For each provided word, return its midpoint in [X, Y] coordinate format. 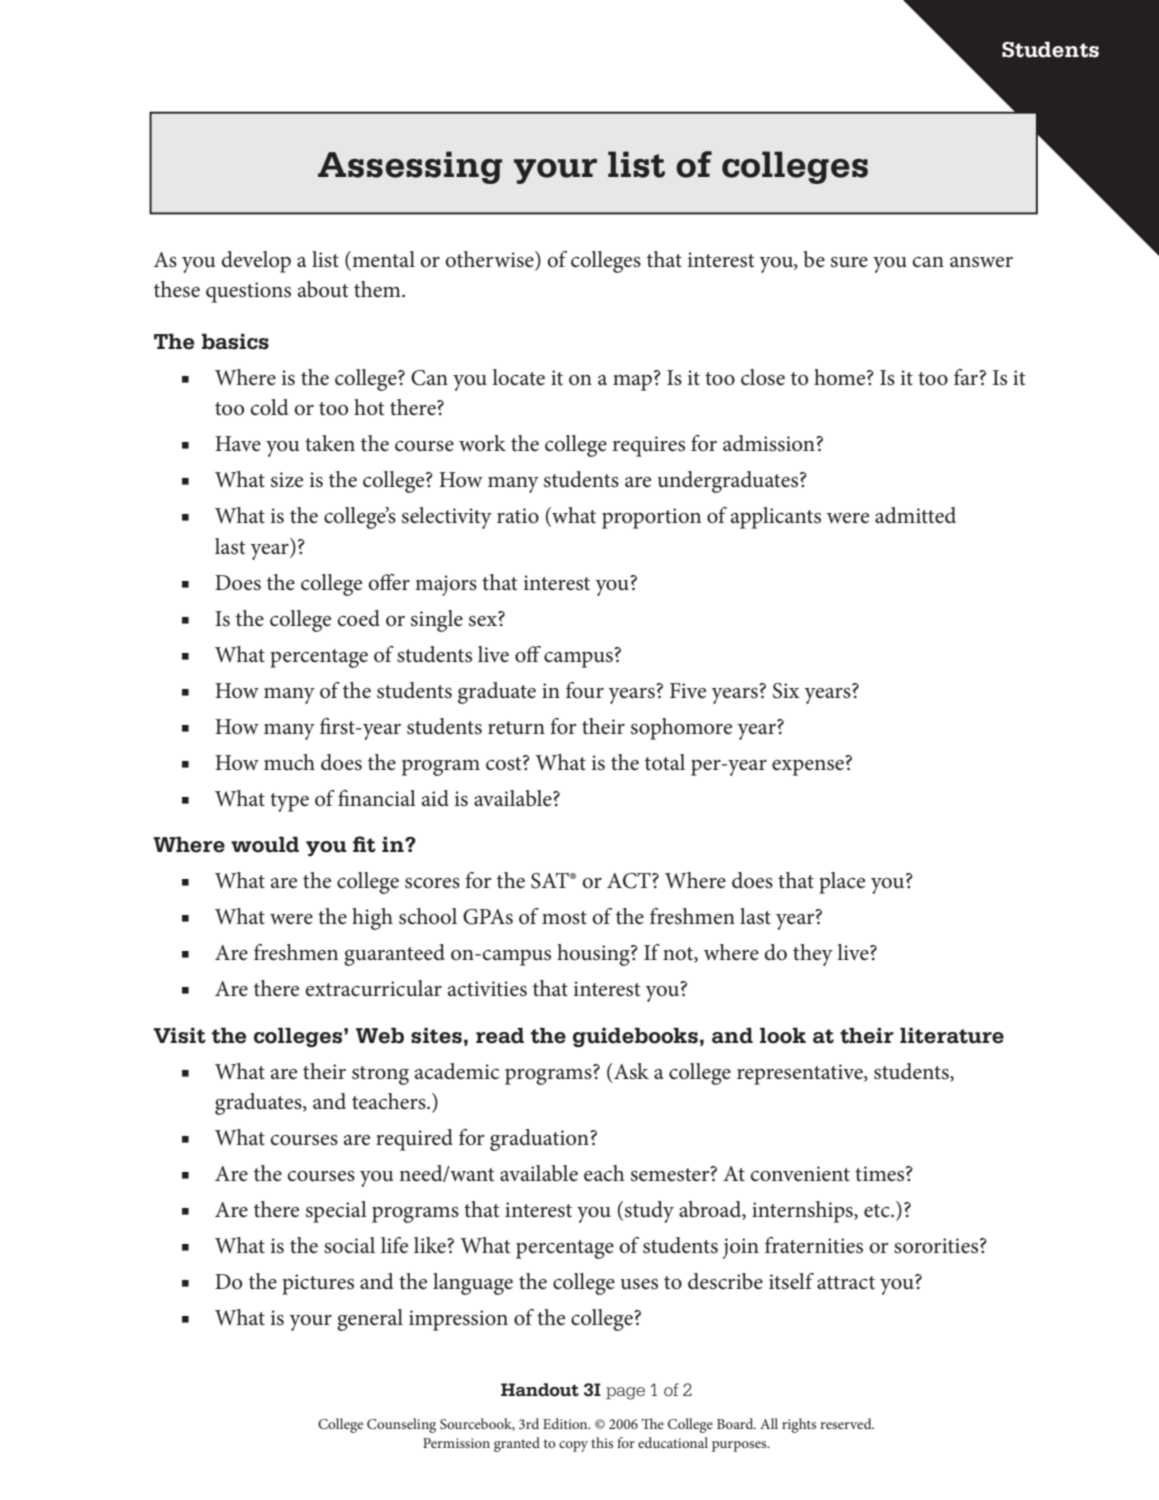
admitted [915, 515]
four [585, 690]
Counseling [401, 1425]
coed [358, 618]
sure [849, 262]
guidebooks [635, 1037]
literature [952, 1035]
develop [256, 262]
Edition [566, 1423]
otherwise [490, 259]
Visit [179, 1035]
